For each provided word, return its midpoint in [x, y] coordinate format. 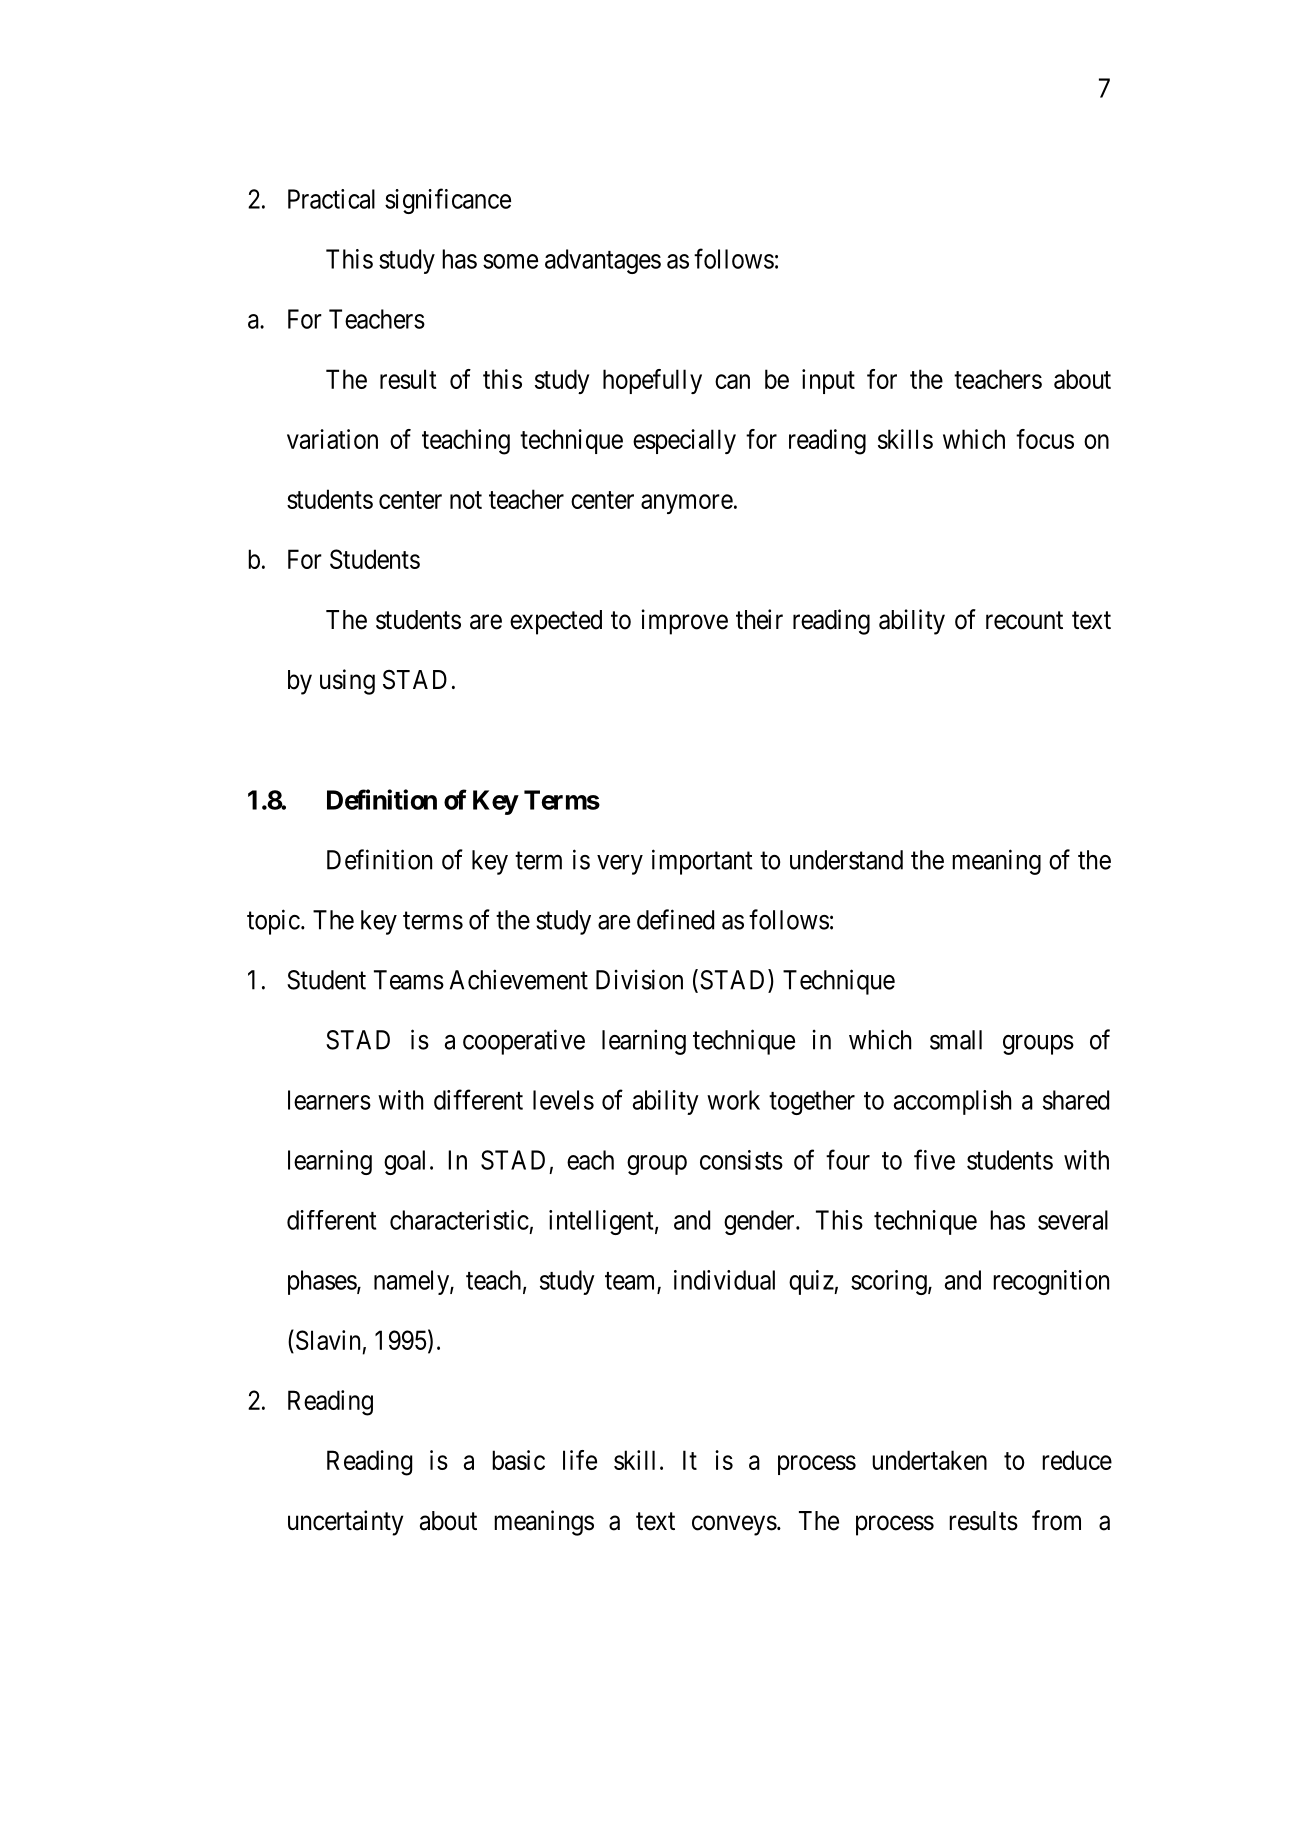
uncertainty [345, 1523]
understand [846, 860]
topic [273, 922]
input [828, 381]
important [702, 862]
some [510, 261]
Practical [331, 199]
